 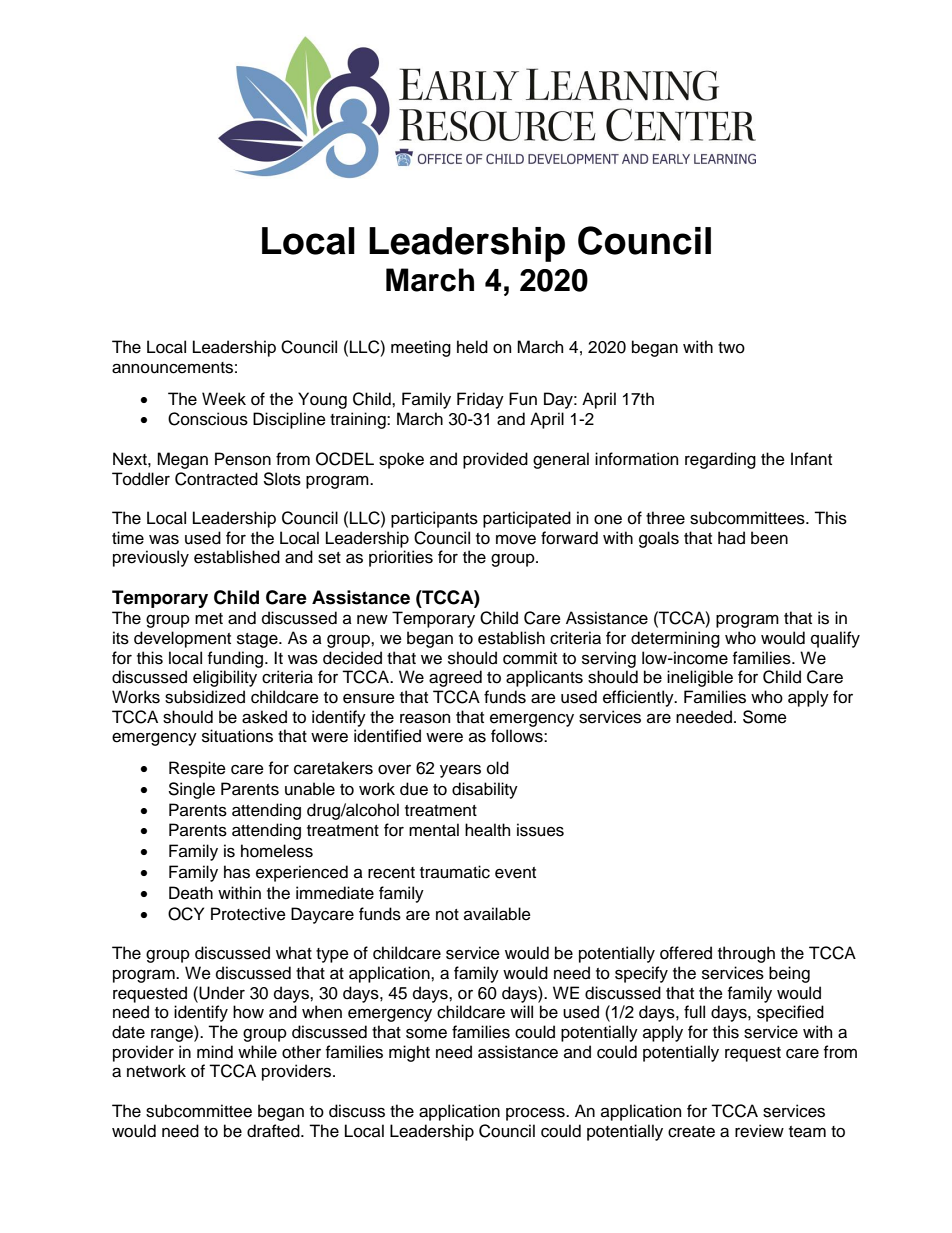 I want to click on new, so click(x=372, y=620).
